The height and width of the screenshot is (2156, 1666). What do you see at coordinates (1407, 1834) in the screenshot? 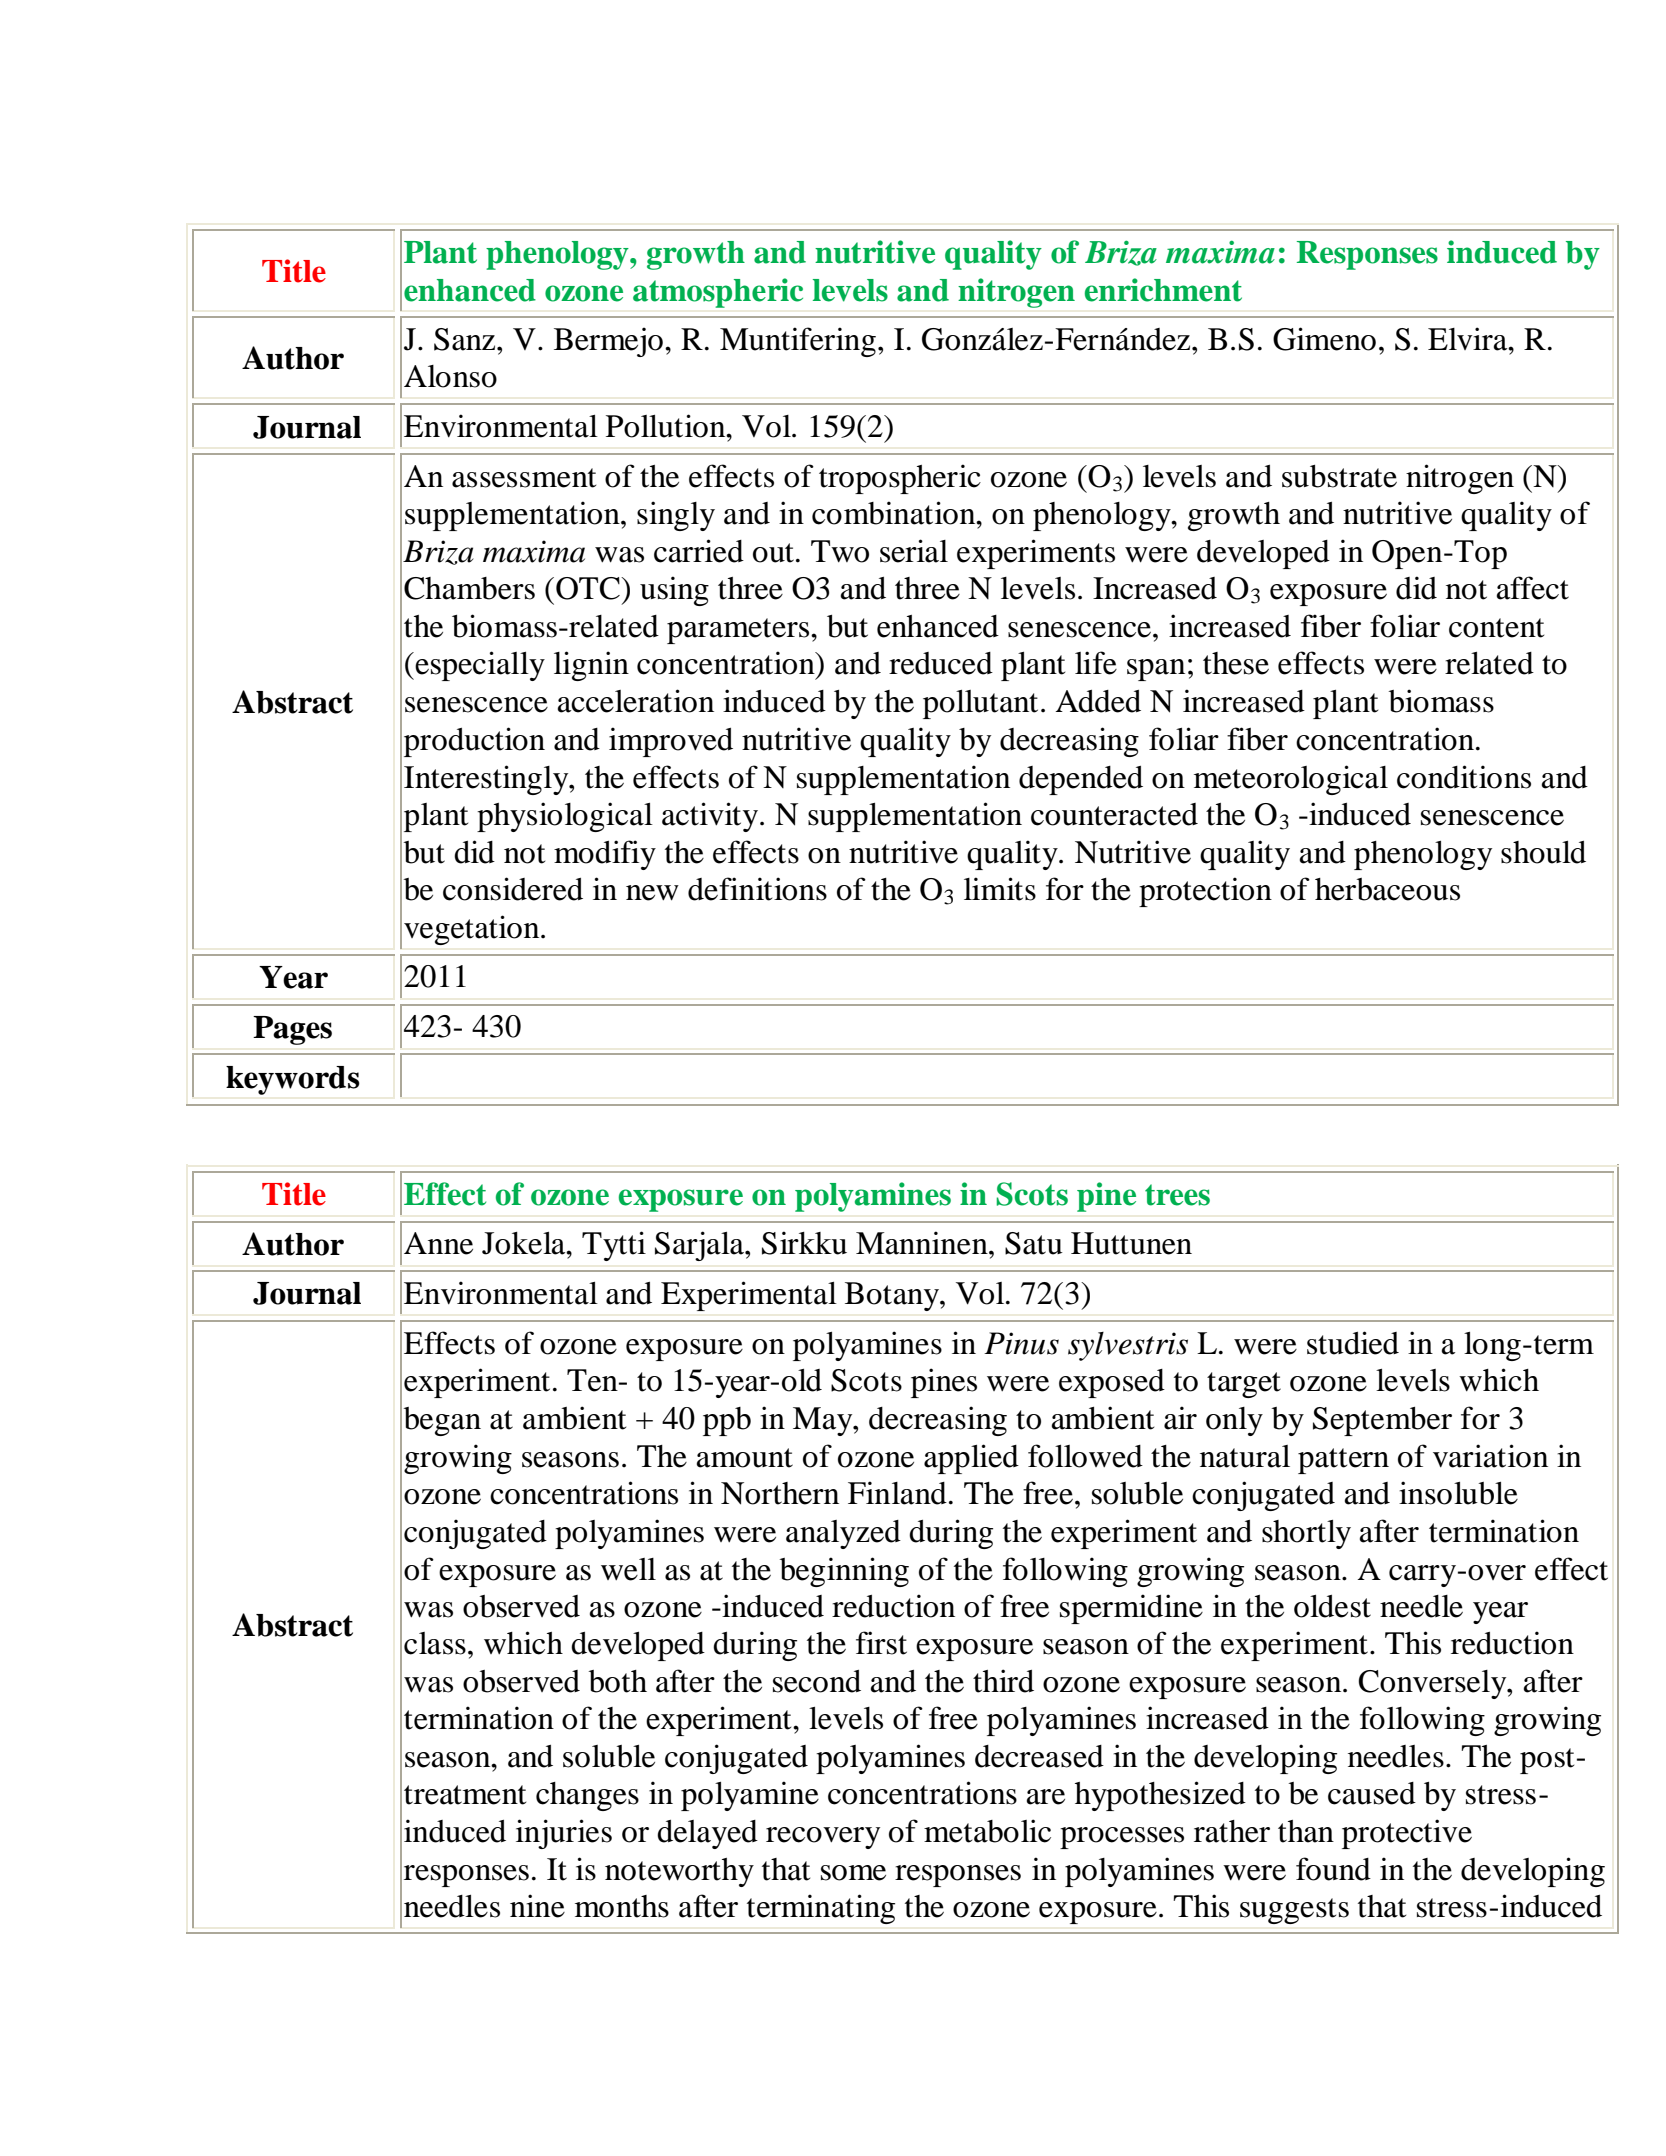
I see `protective` at bounding box center [1407, 1834].
